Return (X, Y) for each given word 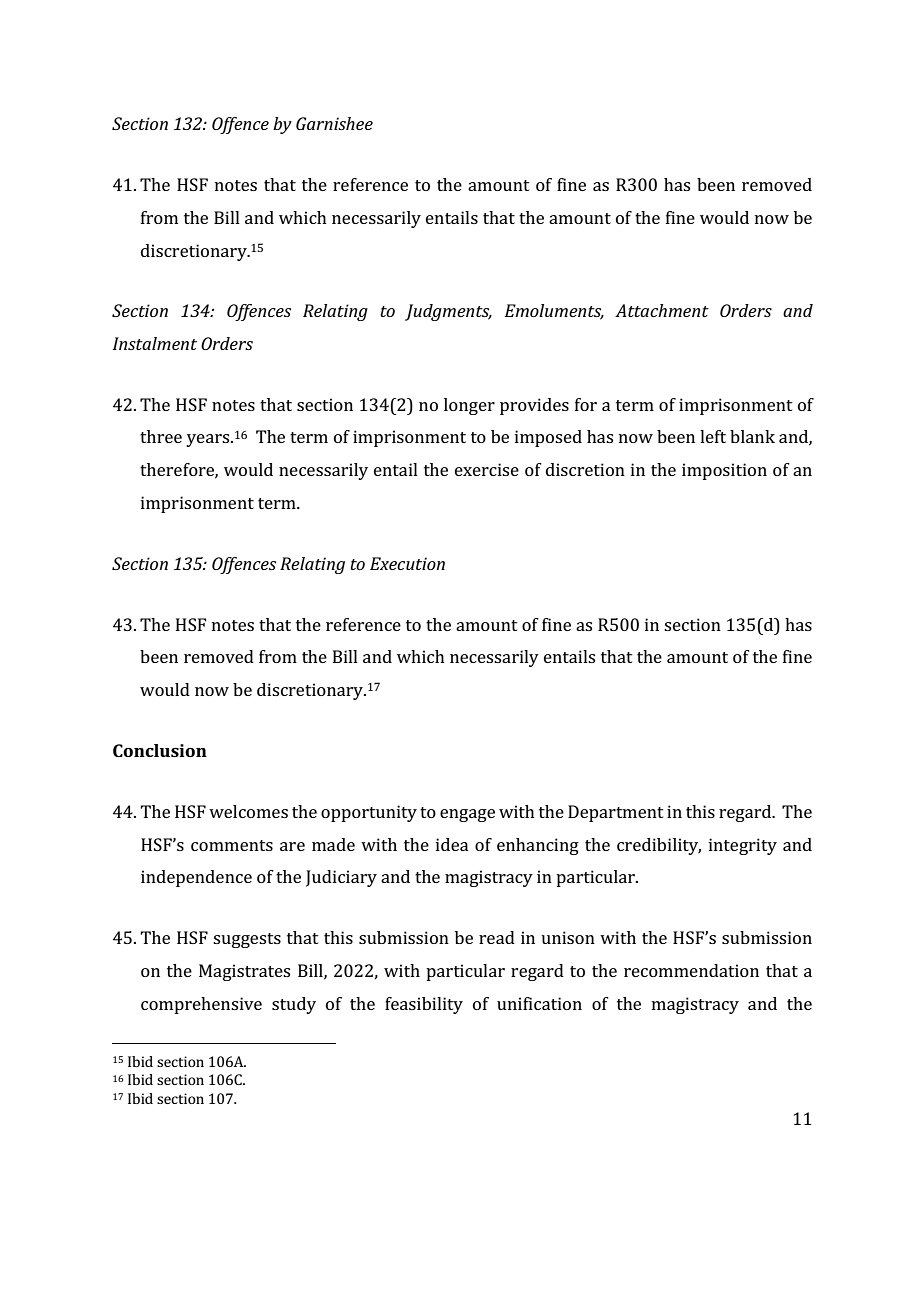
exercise (487, 469)
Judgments (448, 312)
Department (616, 813)
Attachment (662, 310)
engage (467, 815)
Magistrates (244, 972)
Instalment (155, 343)
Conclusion (160, 750)
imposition (724, 471)
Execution (407, 563)
